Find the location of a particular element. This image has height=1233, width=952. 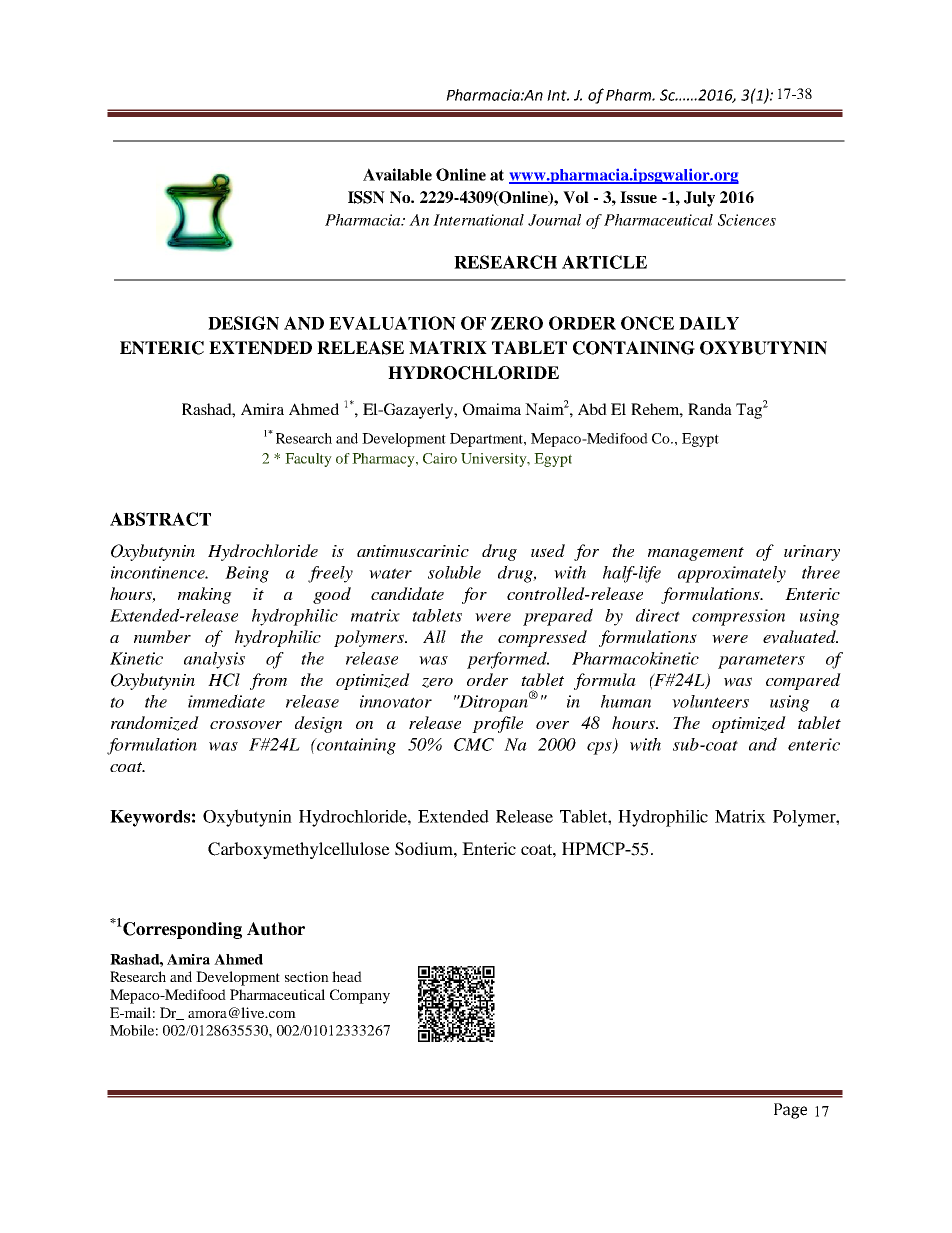

CMC is located at coordinates (474, 744).
